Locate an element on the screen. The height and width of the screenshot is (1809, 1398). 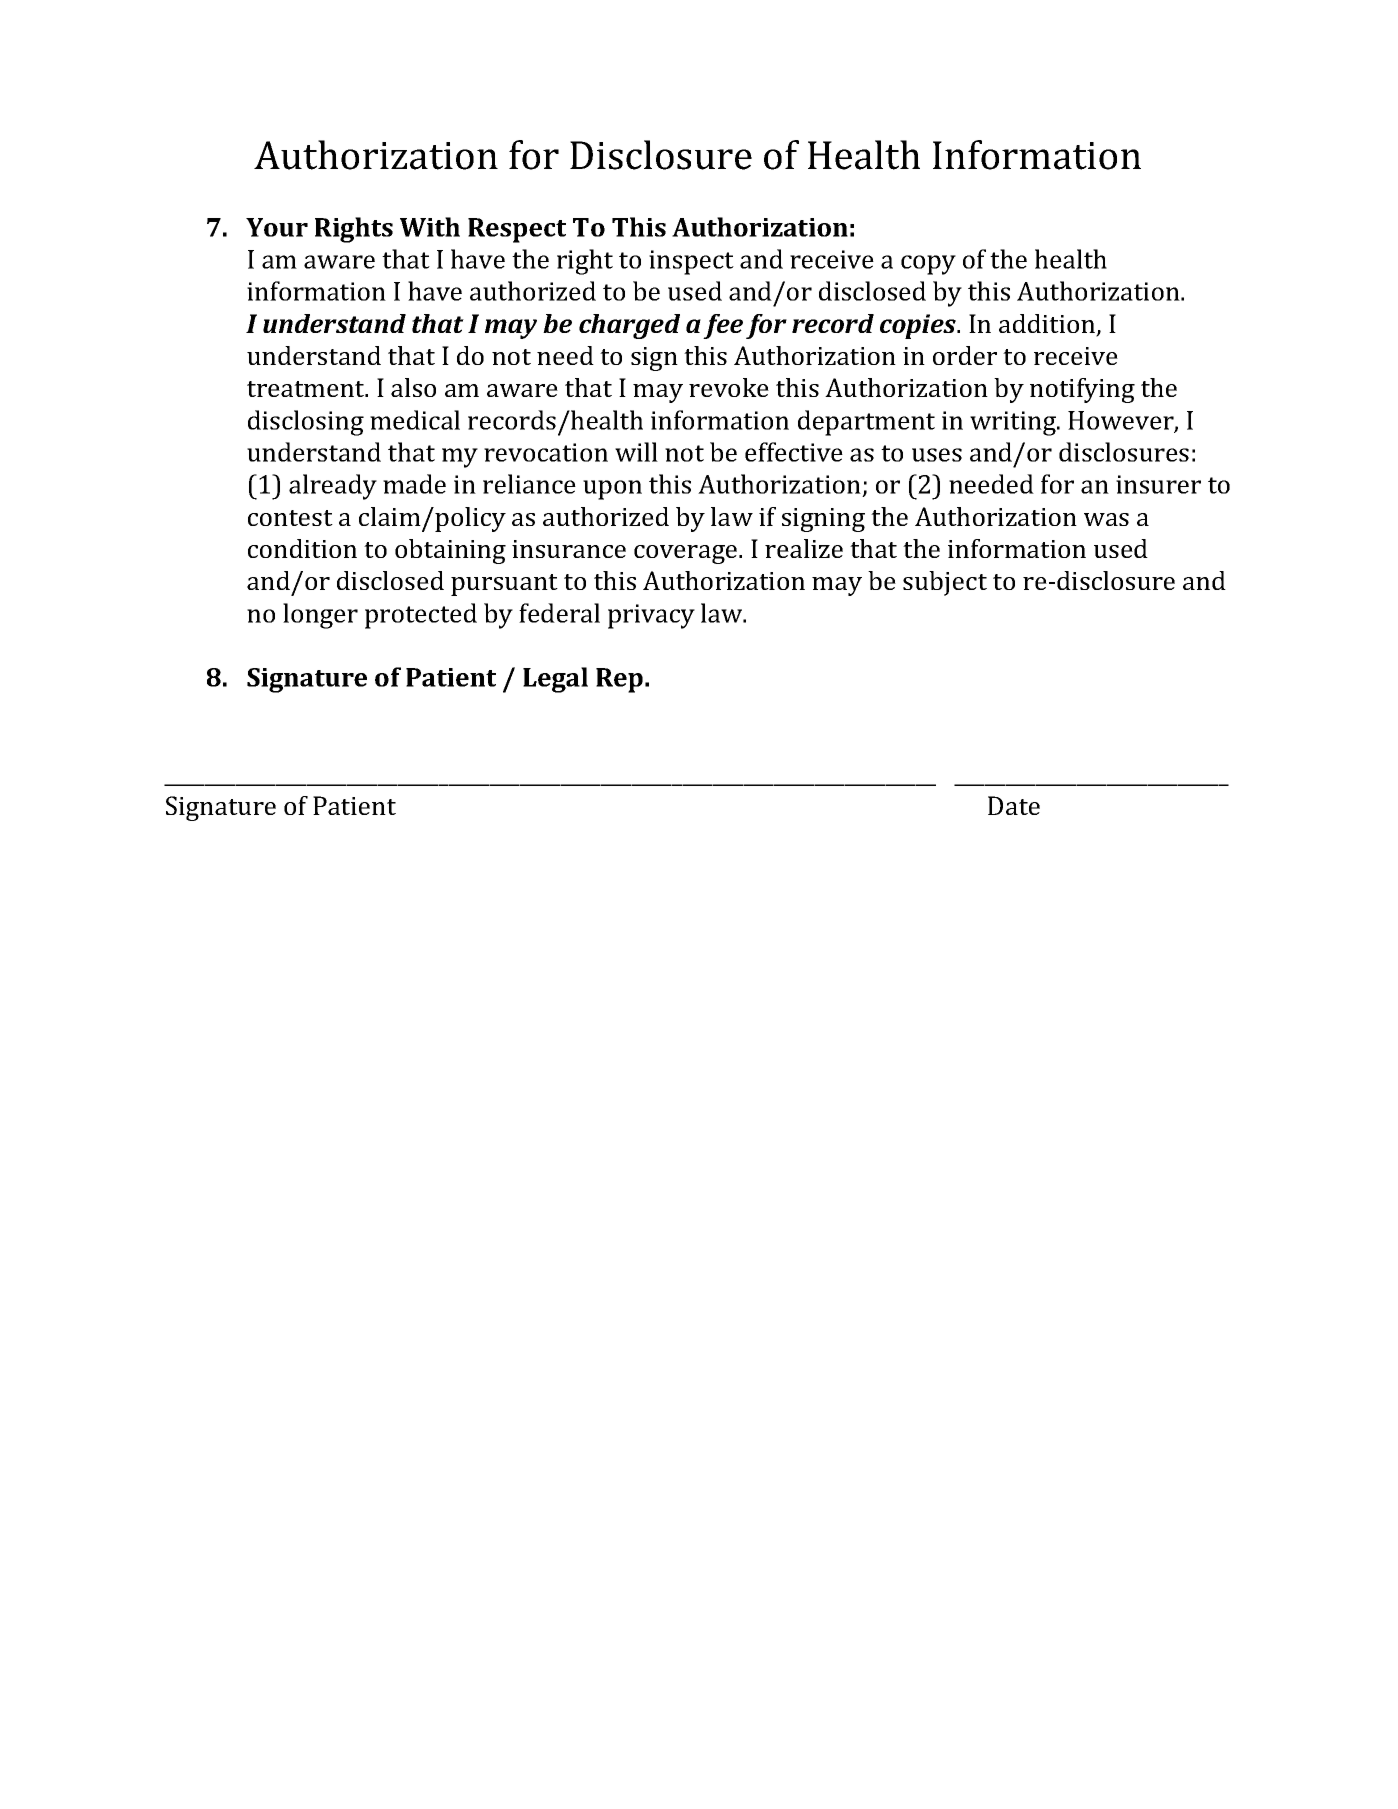
Rep is located at coordinates (619, 680).
